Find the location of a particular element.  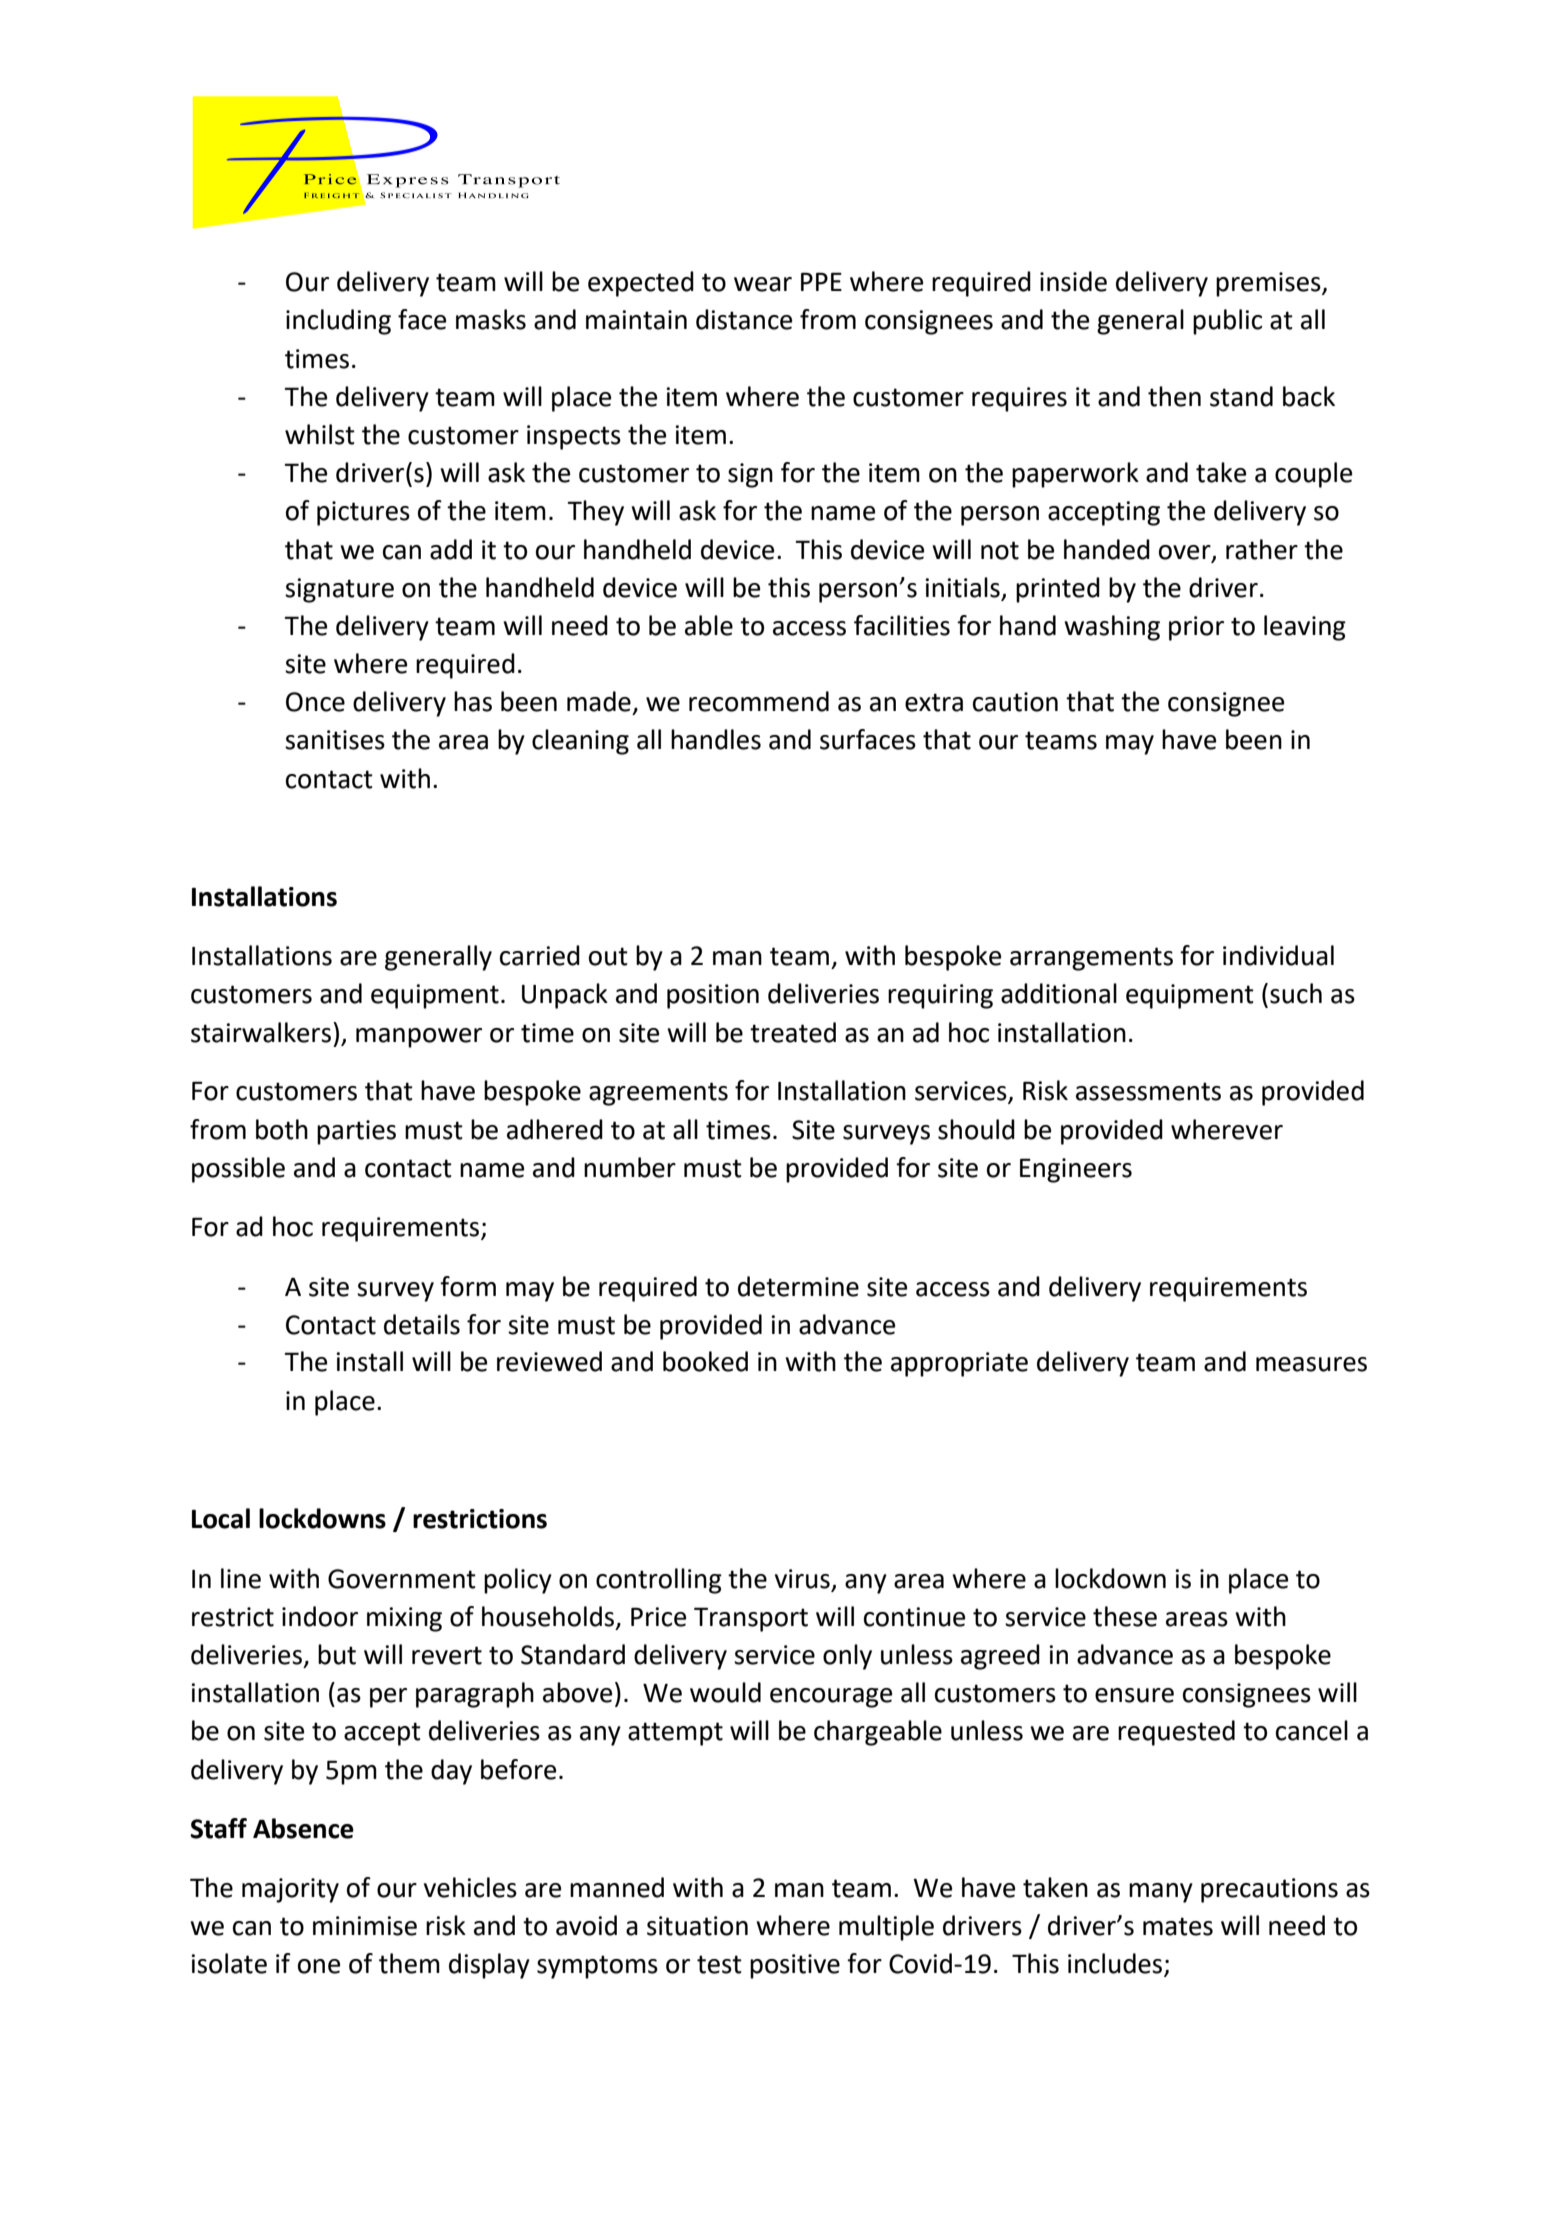

public is located at coordinates (1227, 322).
